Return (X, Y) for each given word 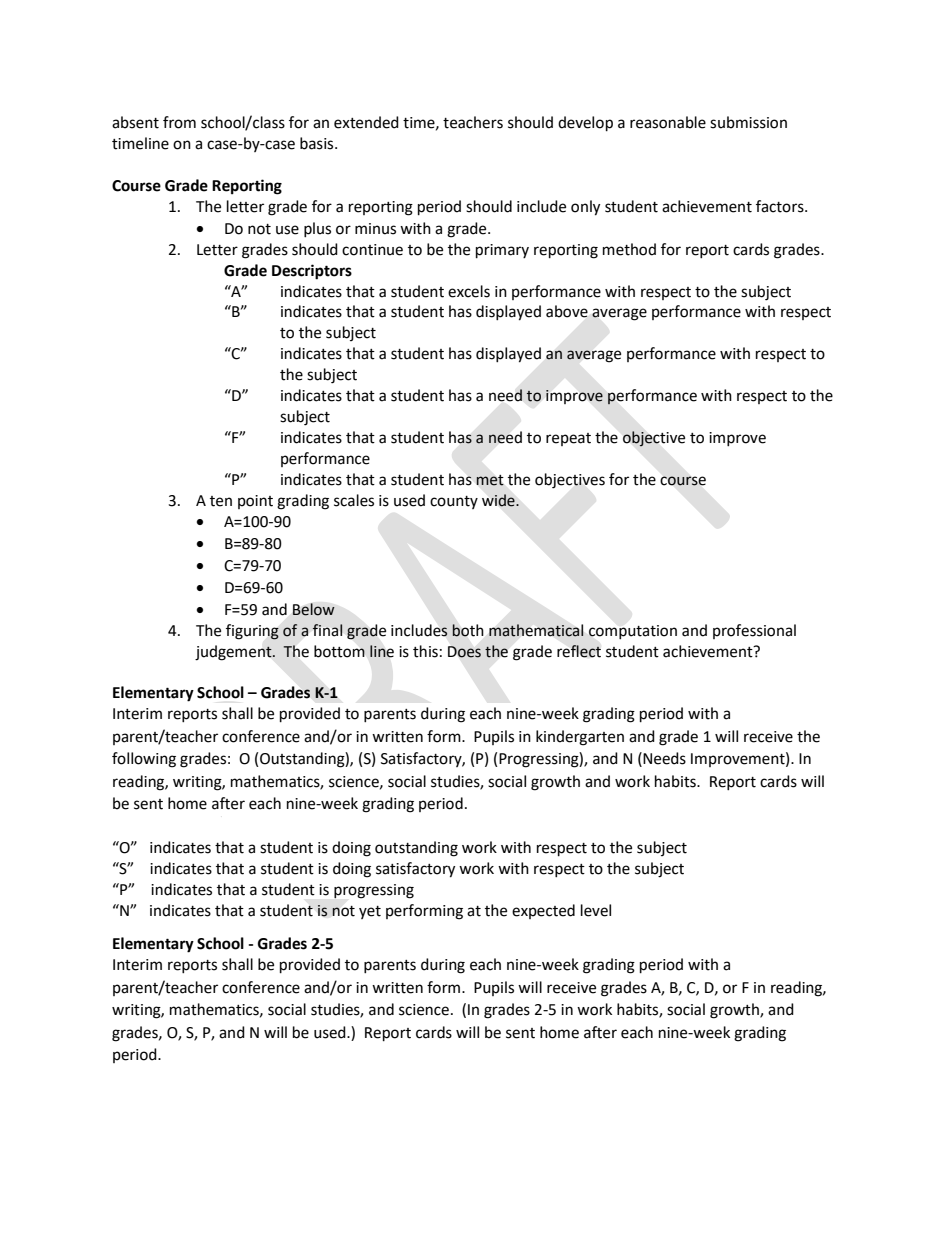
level (596, 910)
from (179, 122)
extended (366, 122)
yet (370, 912)
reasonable (668, 122)
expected (543, 911)
